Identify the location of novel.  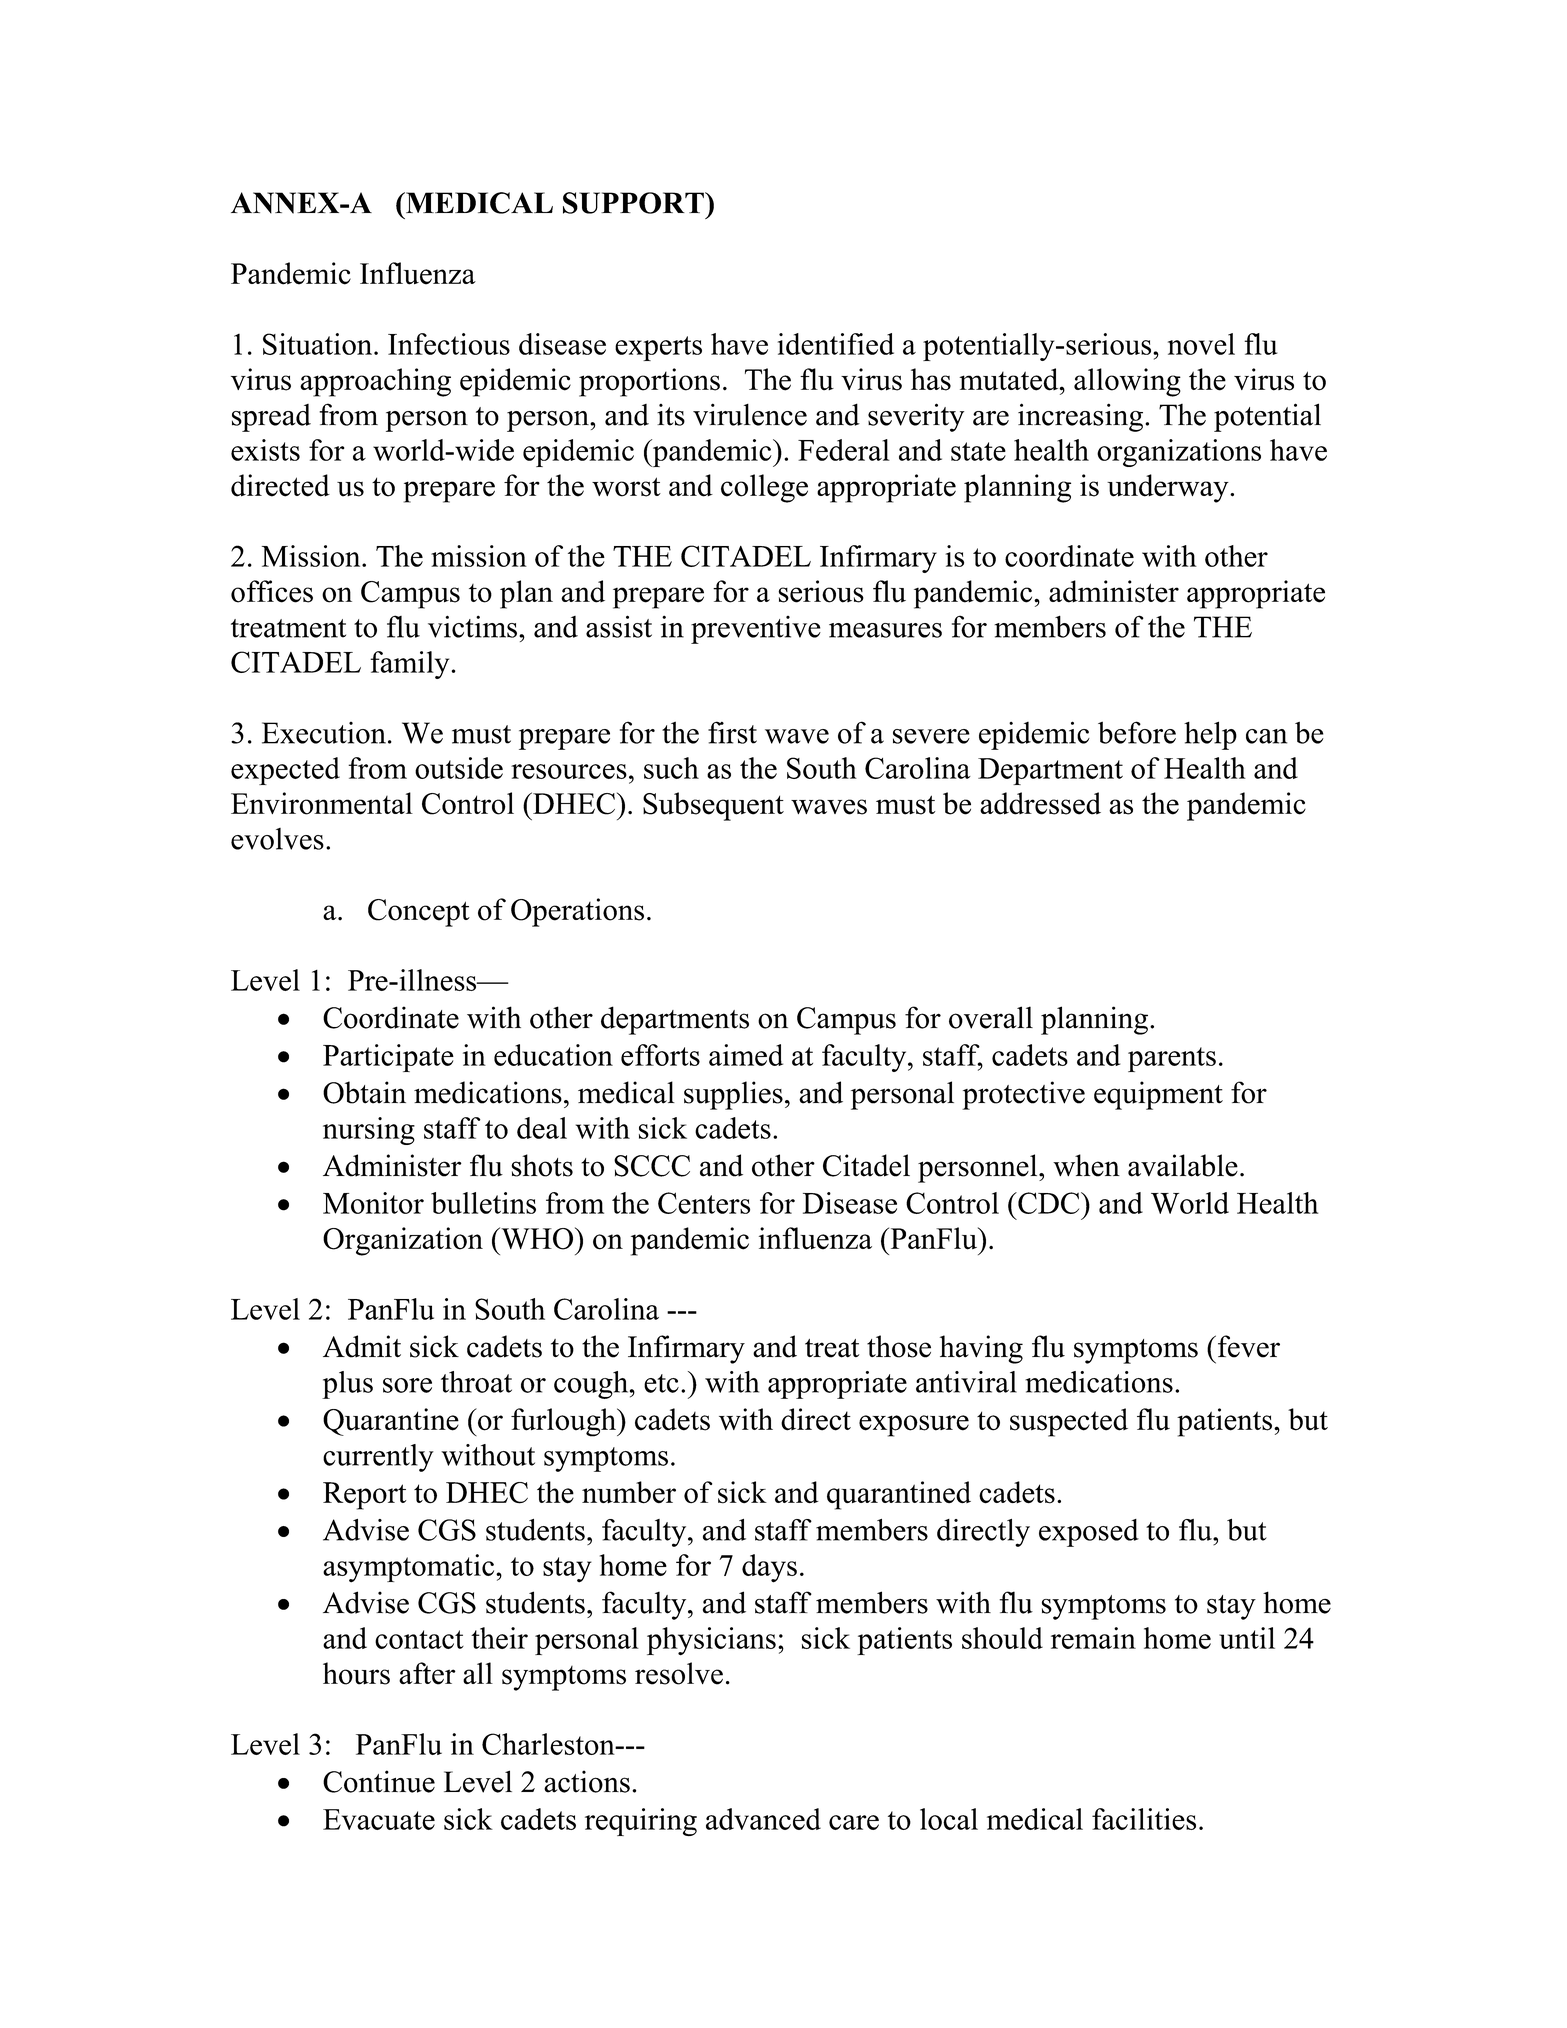
(1201, 344).
